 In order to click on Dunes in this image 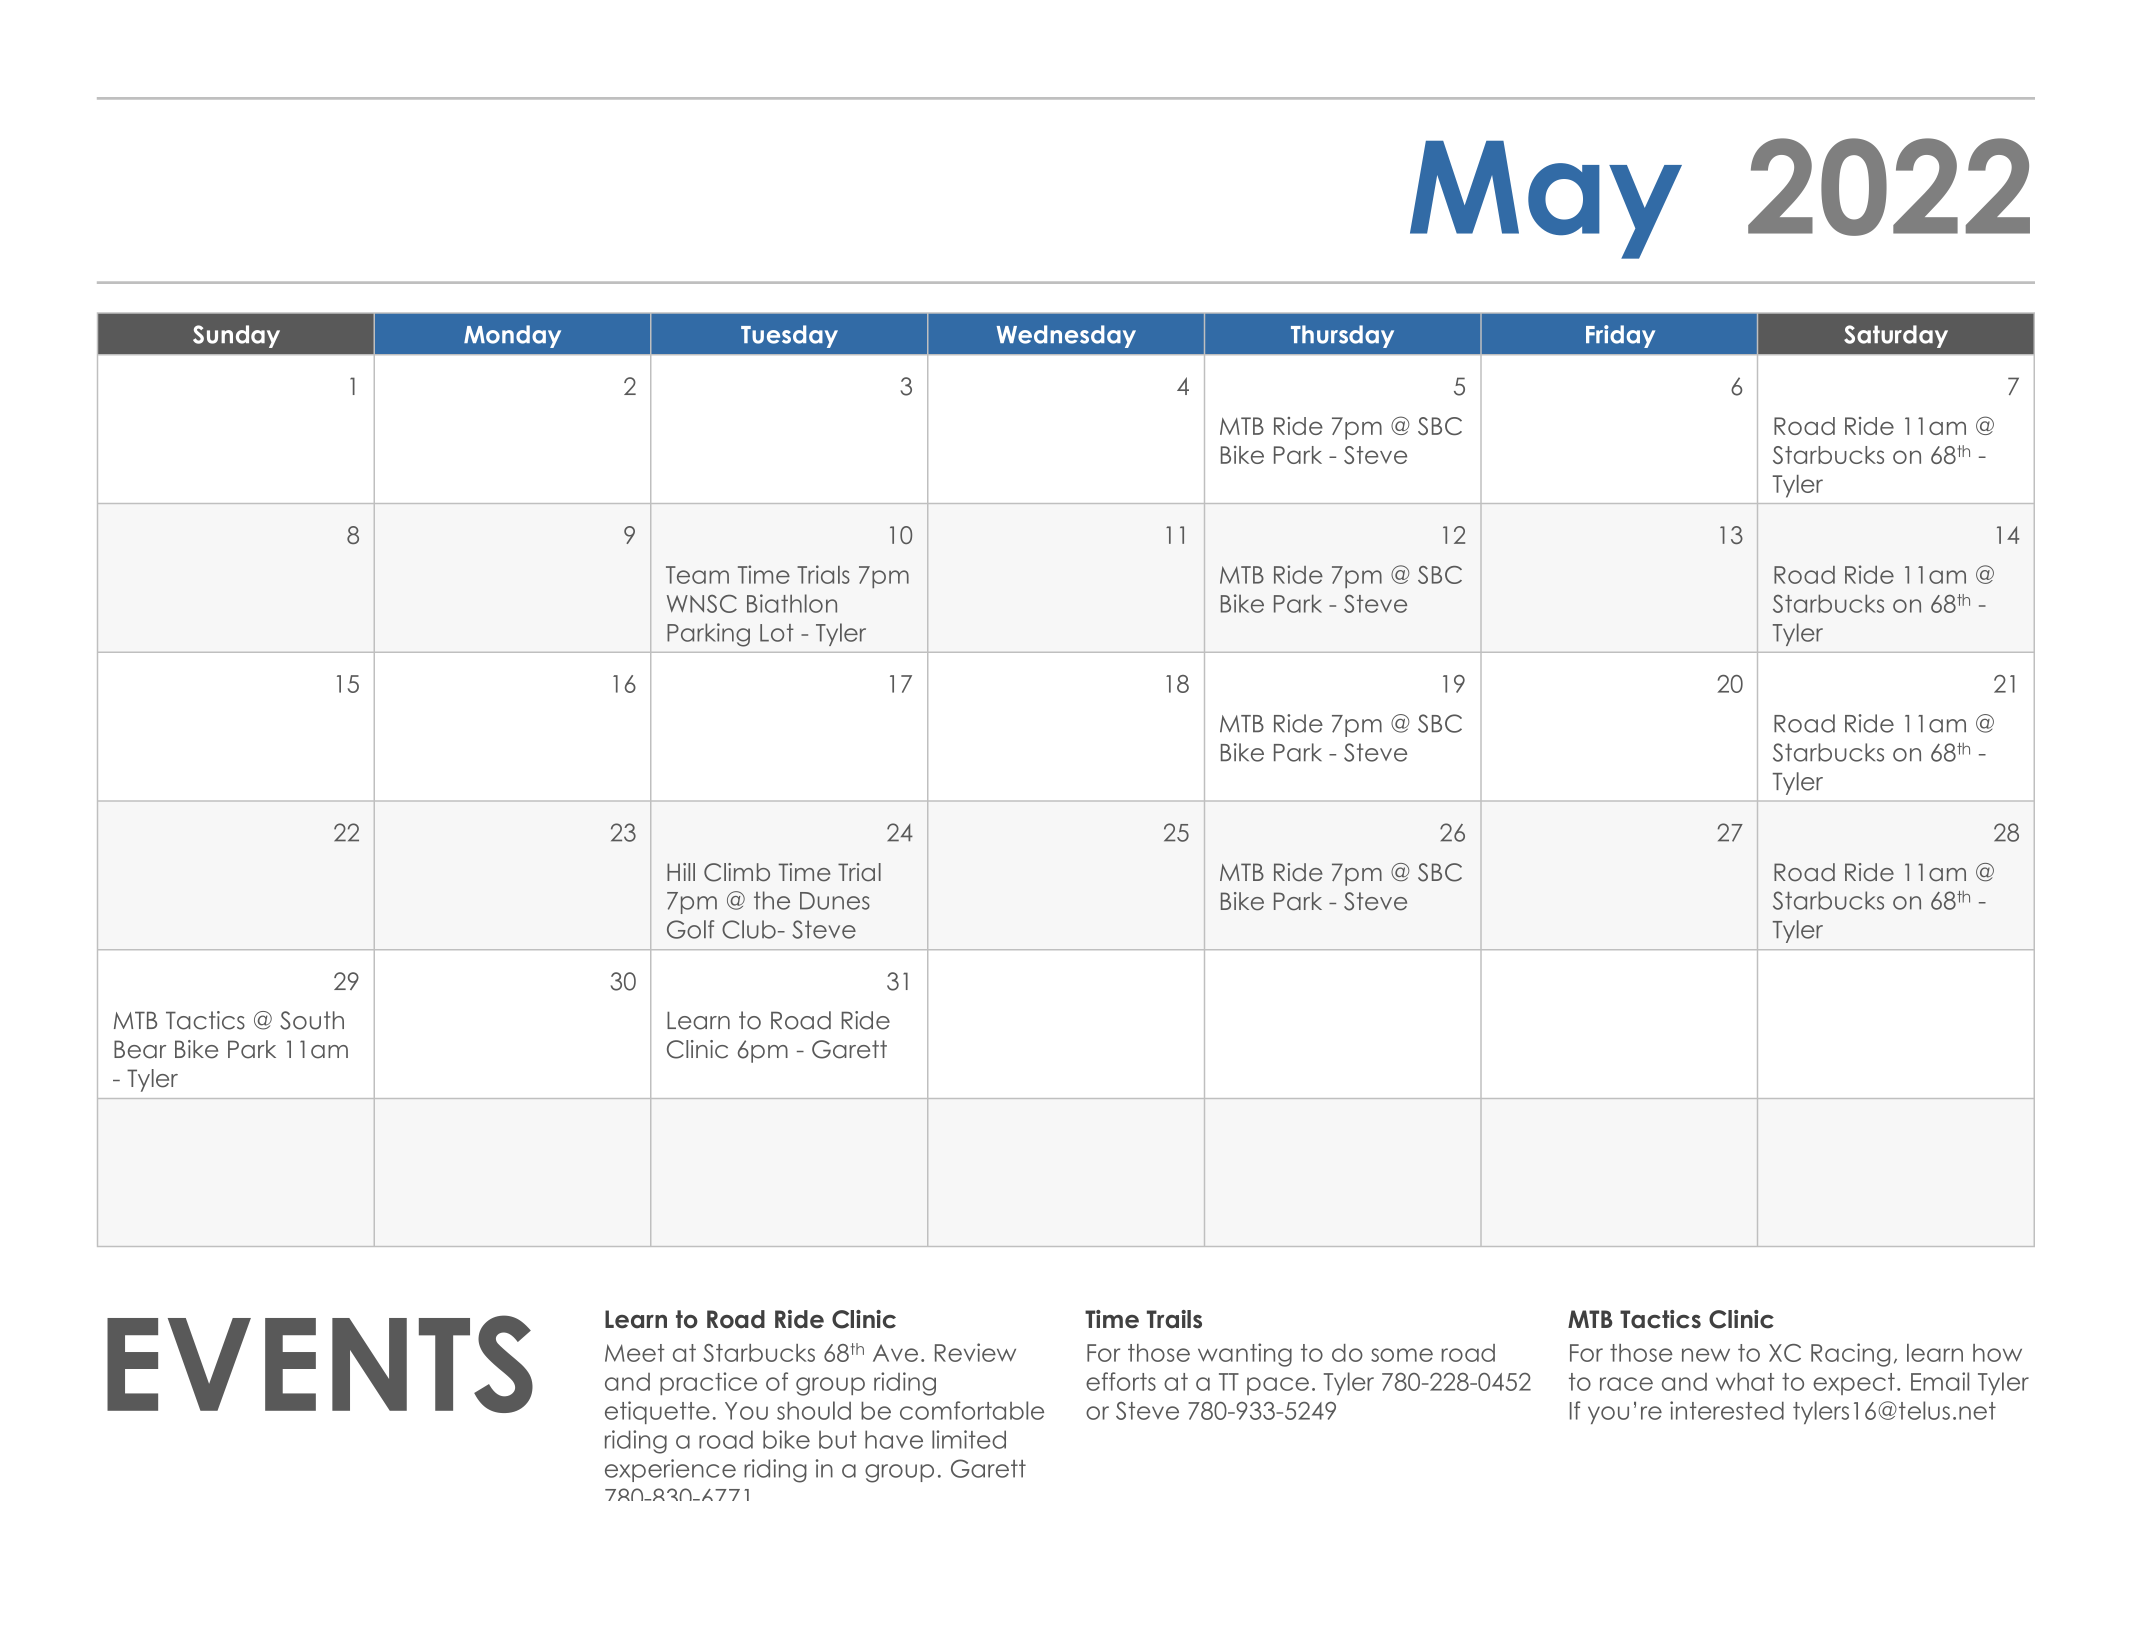, I will do `click(835, 901)`.
